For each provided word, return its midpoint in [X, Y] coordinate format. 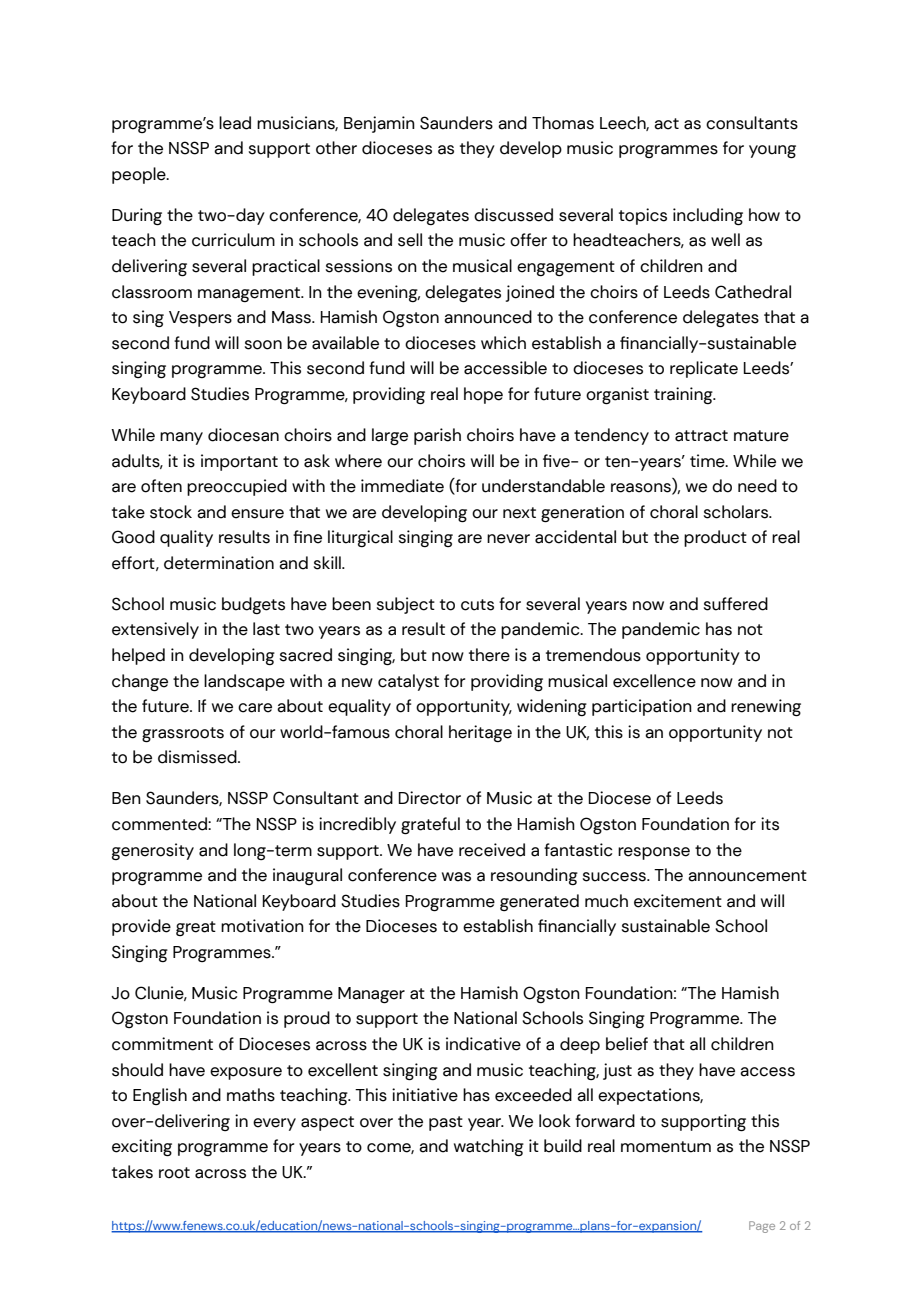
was [456, 877]
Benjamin [379, 124]
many [181, 438]
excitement [678, 901]
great [196, 928]
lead [235, 123]
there [489, 655]
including [708, 217]
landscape [244, 682]
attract [701, 436]
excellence [654, 681]
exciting [142, 1148]
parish [437, 436]
